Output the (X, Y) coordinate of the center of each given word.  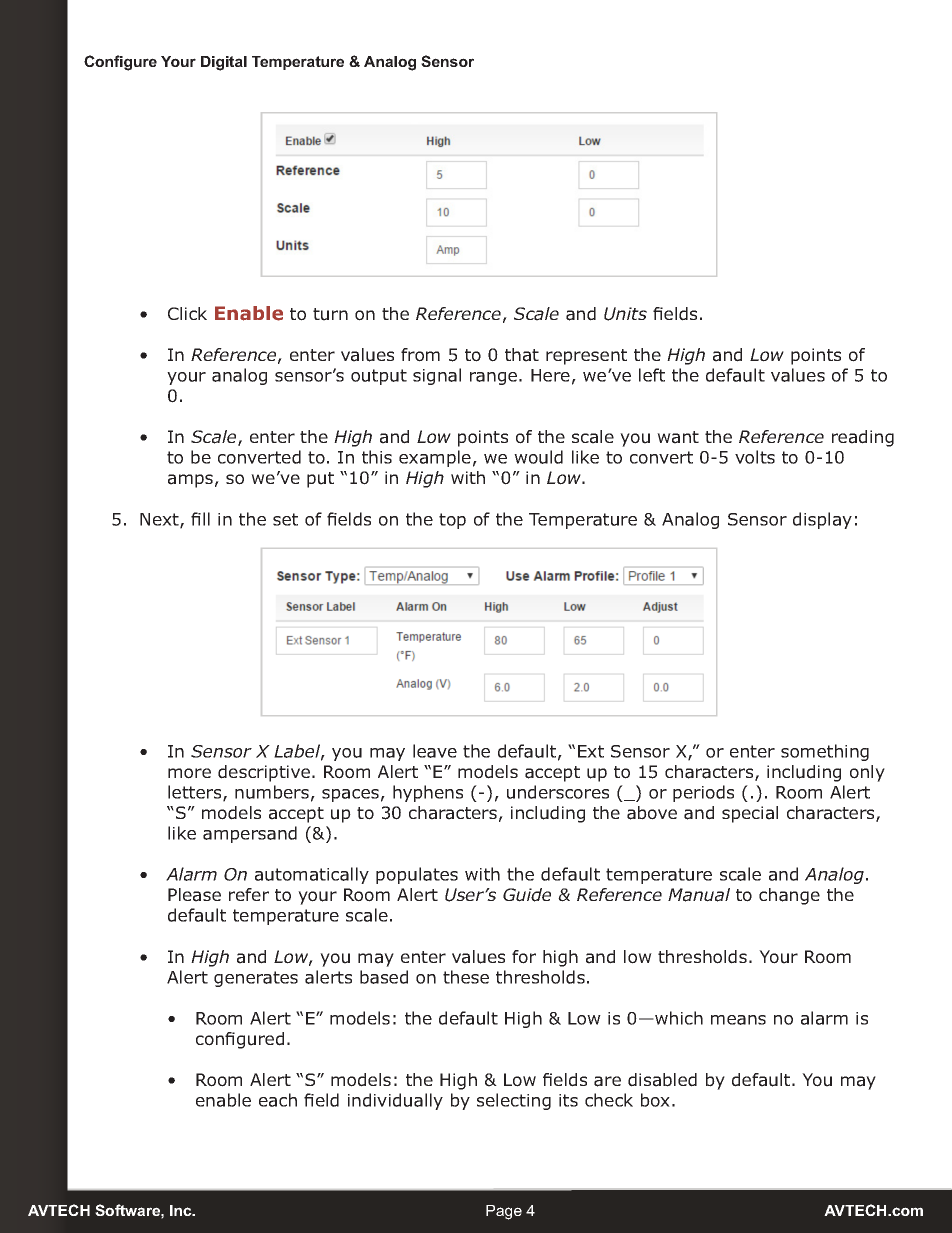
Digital (224, 63)
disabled (662, 1080)
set (285, 519)
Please (194, 895)
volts (755, 457)
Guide (527, 895)
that (522, 355)
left (652, 375)
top (452, 521)
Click (187, 313)
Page (504, 1212)
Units (625, 314)
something (825, 752)
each (278, 1100)
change (789, 896)
